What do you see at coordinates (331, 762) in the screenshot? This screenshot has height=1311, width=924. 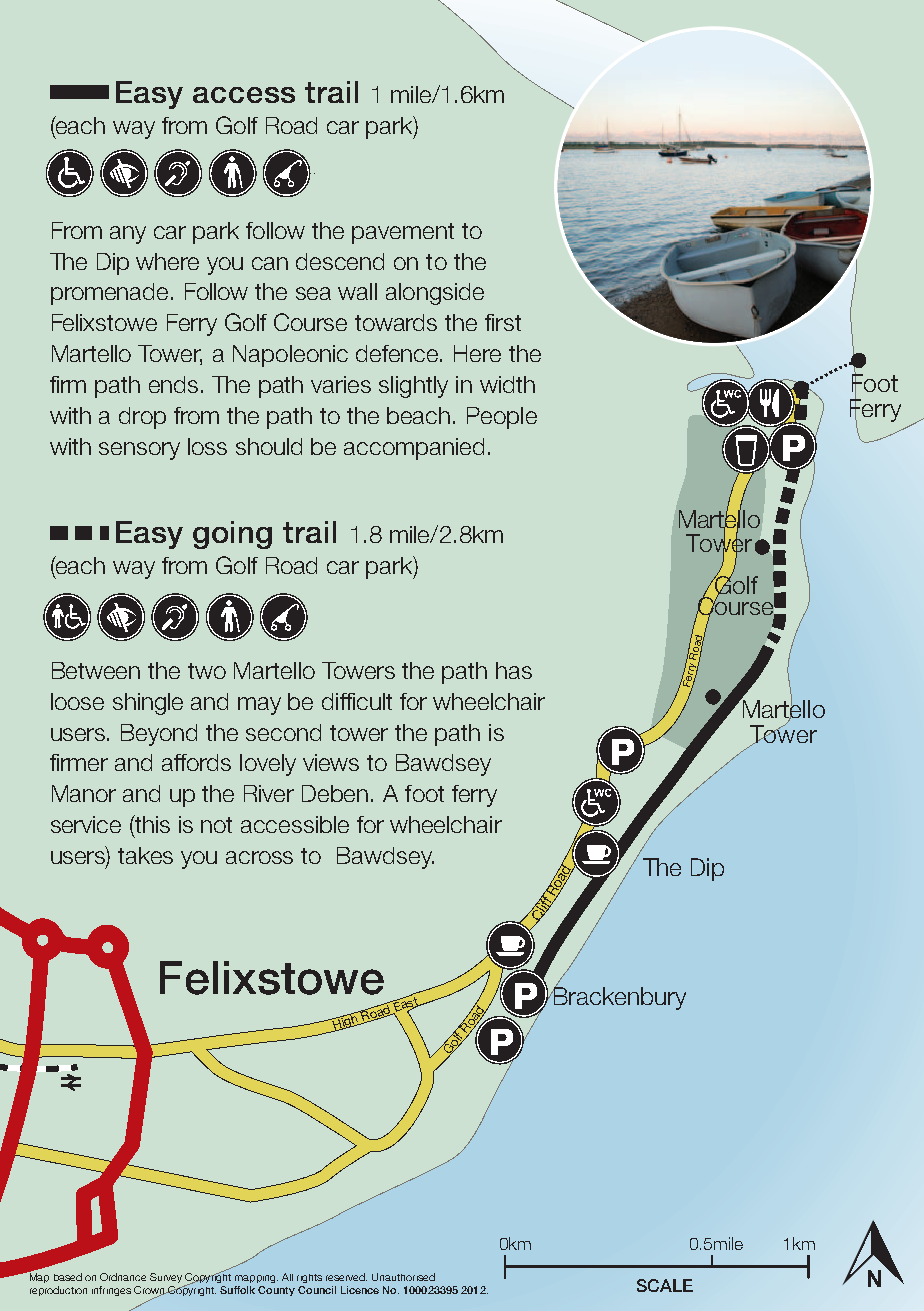 I see `views` at bounding box center [331, 762].
